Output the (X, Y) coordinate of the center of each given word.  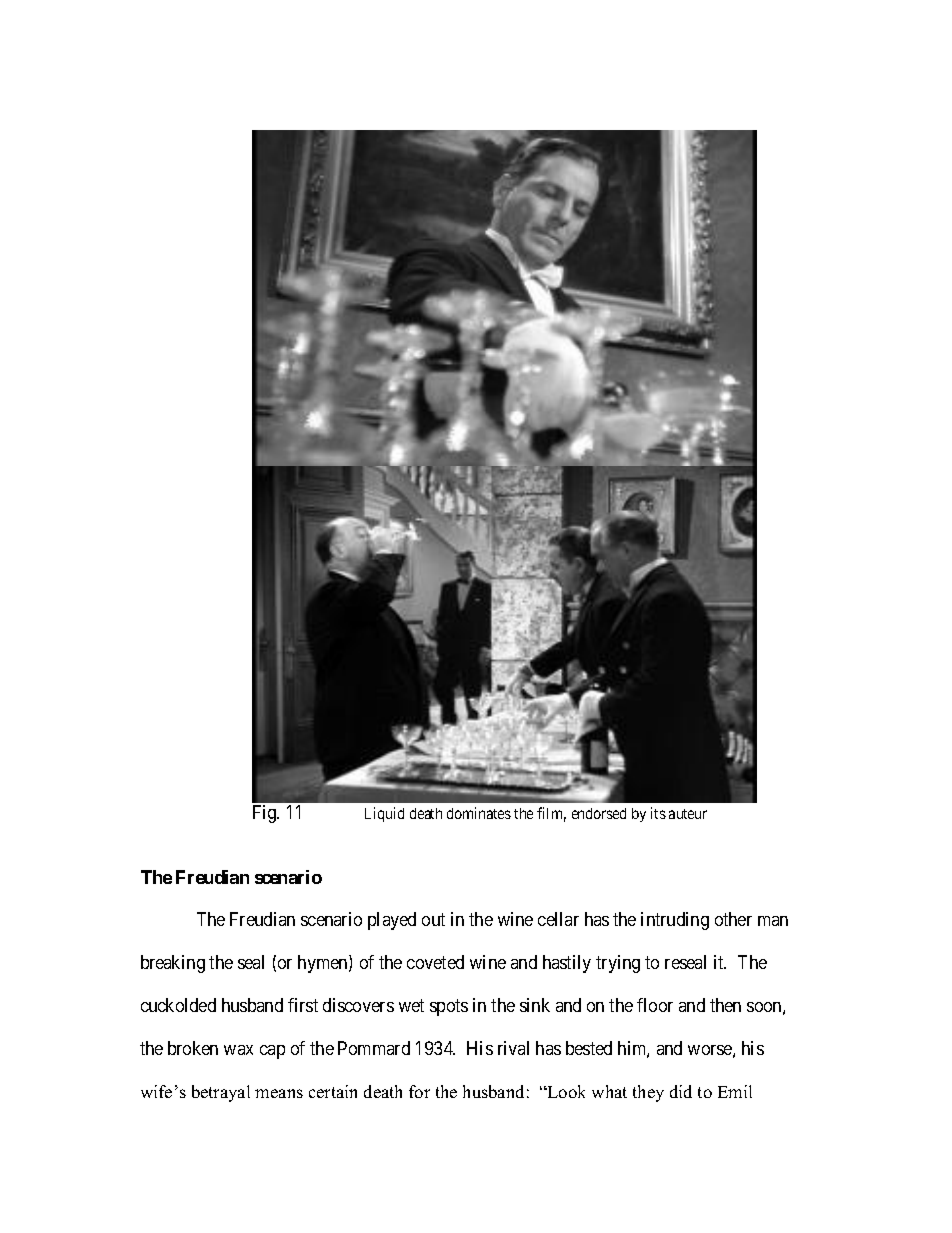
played (392, 921)
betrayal (221, 1093)
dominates (479, 813)
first (303, 1005)
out (433, 920)
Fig (266, 814)
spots (449, 1008)
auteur (688, 814)
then (725, 1005)
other (733, 919)
